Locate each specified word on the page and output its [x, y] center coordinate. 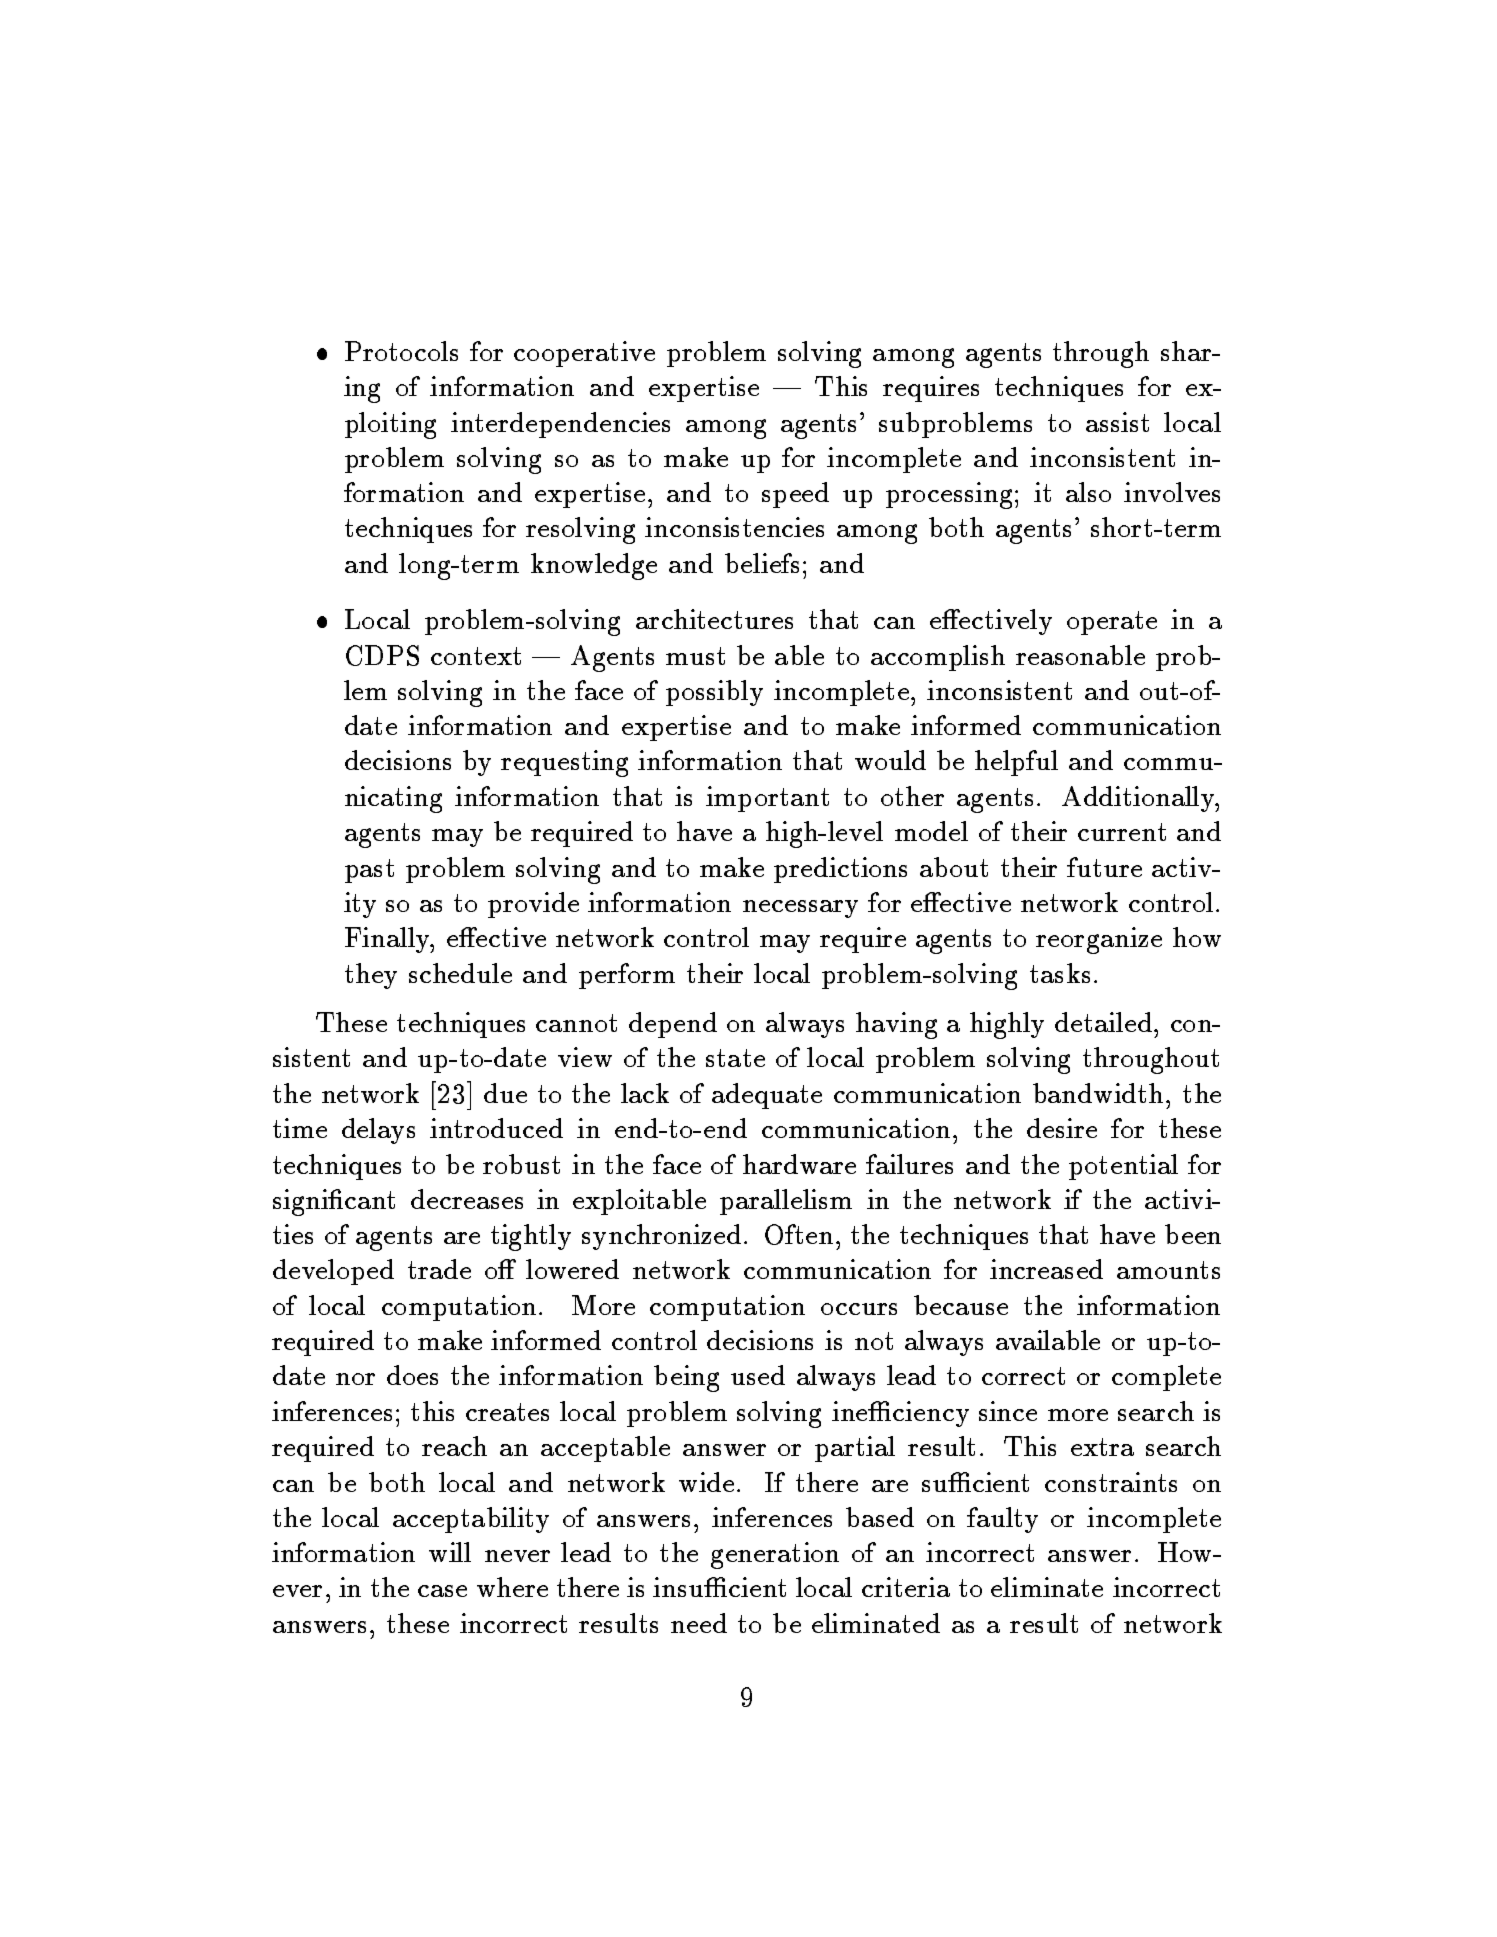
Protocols [401, 351]
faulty [1002, 1520]
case [442, 1591]
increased [1046, 1269]
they [371, 976]
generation [775, 1555]
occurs [859, 1309]
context [476, 656]
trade [439, 1269]
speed [795, 495]
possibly [714, 693]
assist [1117, 422]
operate [1112, 623]
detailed [1103, 1022]
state [735, 1058]
